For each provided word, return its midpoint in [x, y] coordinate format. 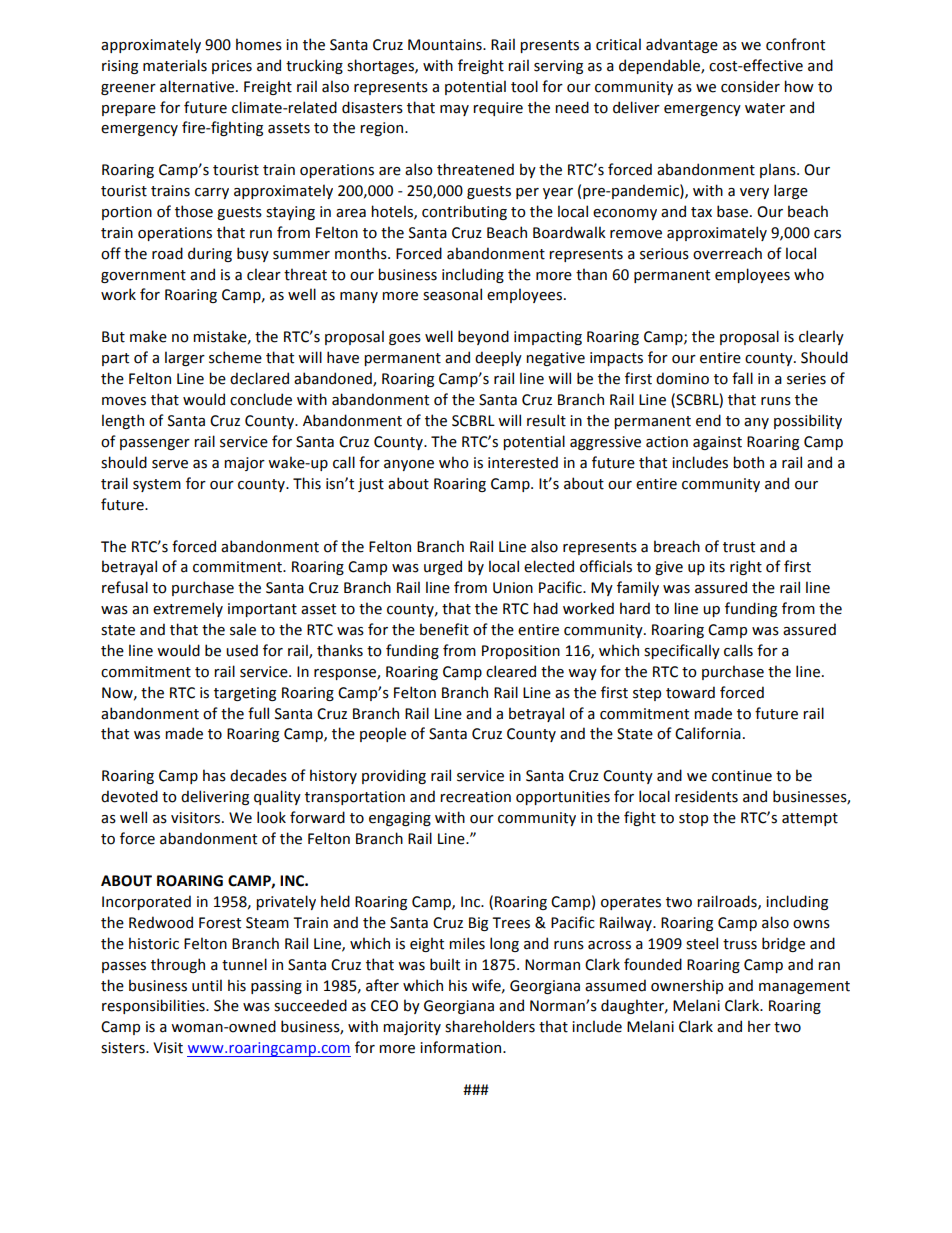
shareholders [490, 1026]
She [226, 1005]
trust [739, 547]
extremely [188, 609]
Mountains [446, 45]
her [759, 1026]
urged [443, 567]
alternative [198, 86]
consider [750, 86]
